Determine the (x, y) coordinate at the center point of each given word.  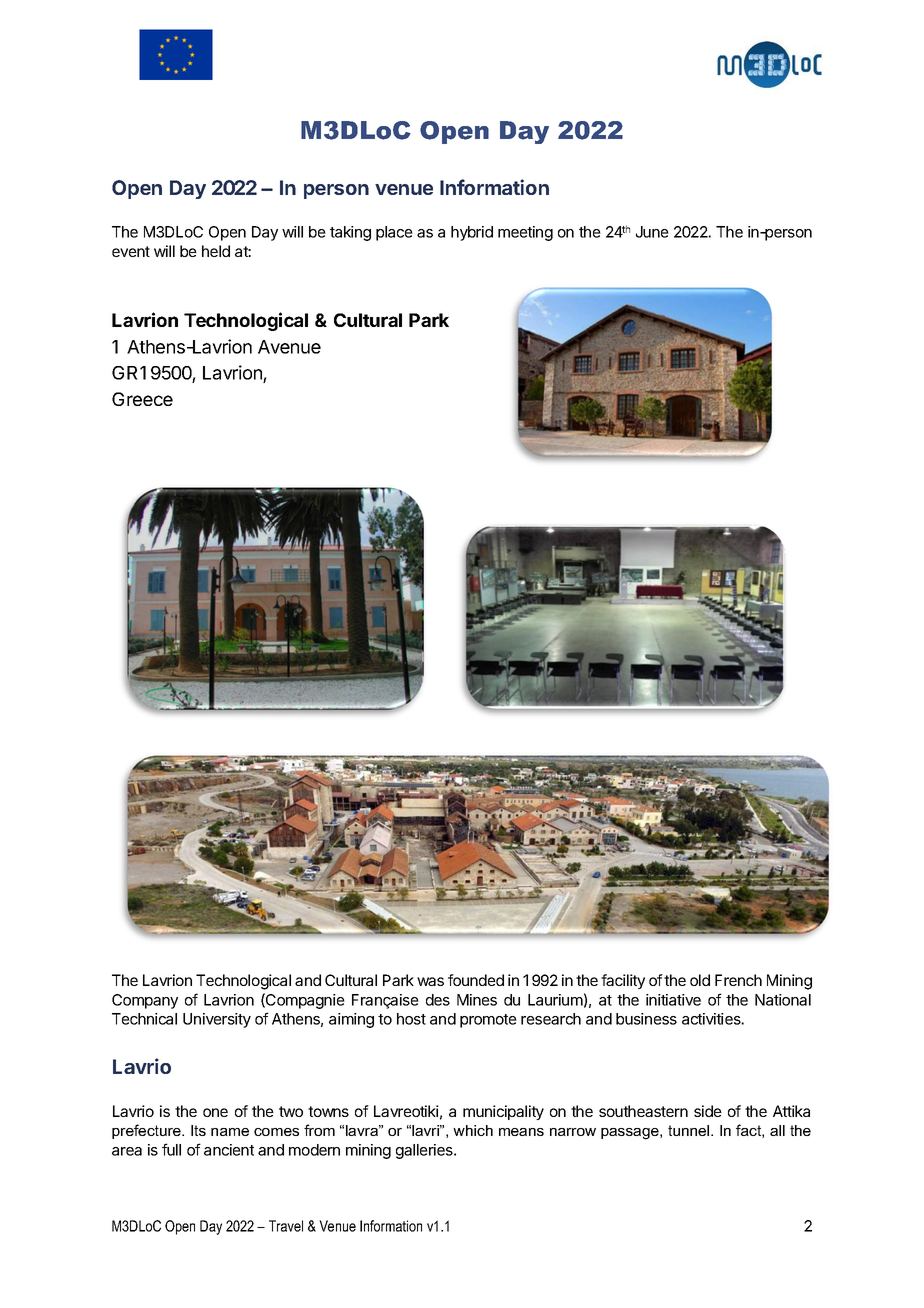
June (652, 232)
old (700, 980)
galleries (425, 1151)
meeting (525, 233)
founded (476, 980)
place (394, 233)
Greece (142, 399)
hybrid (472, 233)
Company (145, 1001)
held (216, 251)
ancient (229, 1150)
